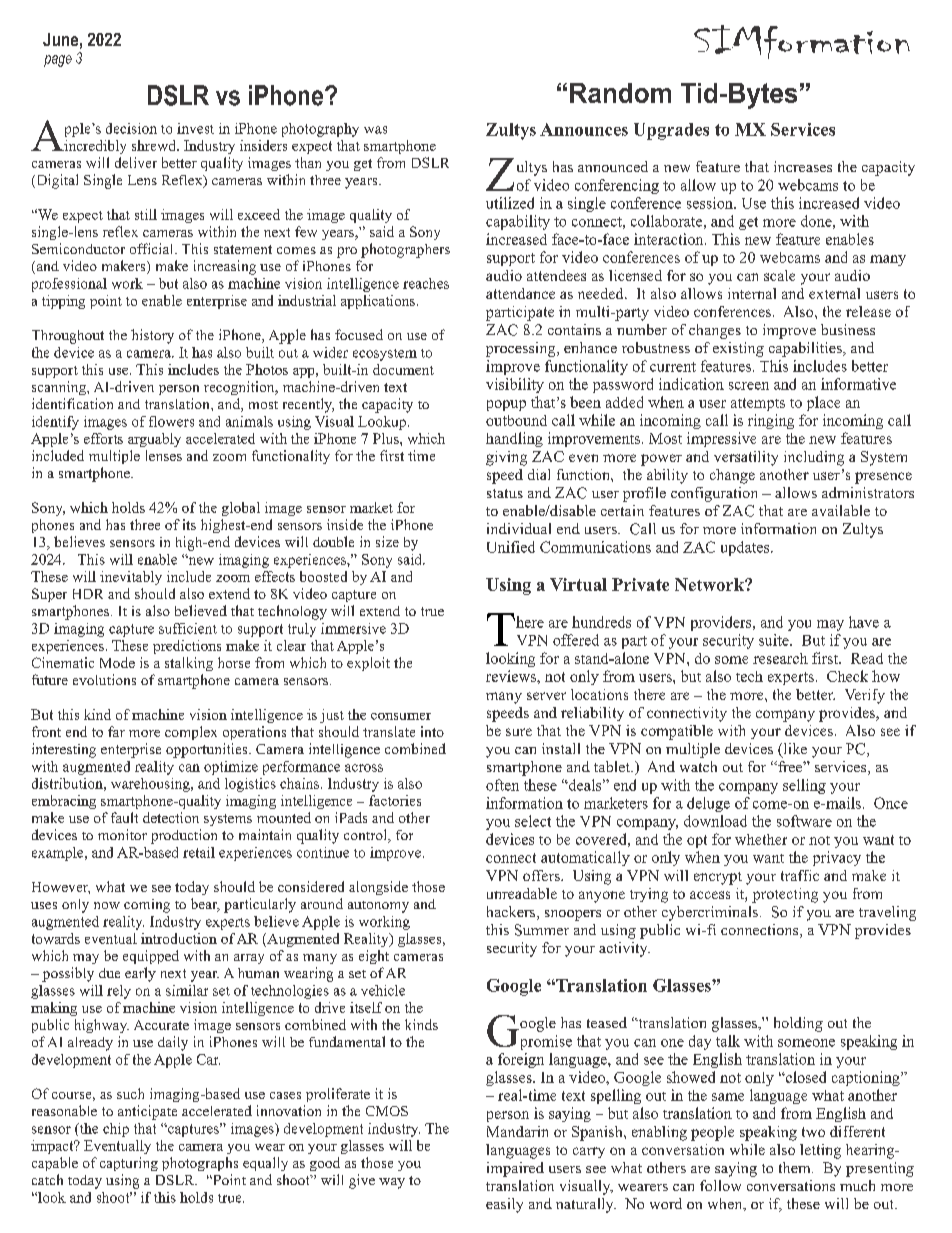 The image size is (952, 1233). What do you see at coordinates (504, 1205) in the image?
I see `easily` at bounding box center [504, 1205].
